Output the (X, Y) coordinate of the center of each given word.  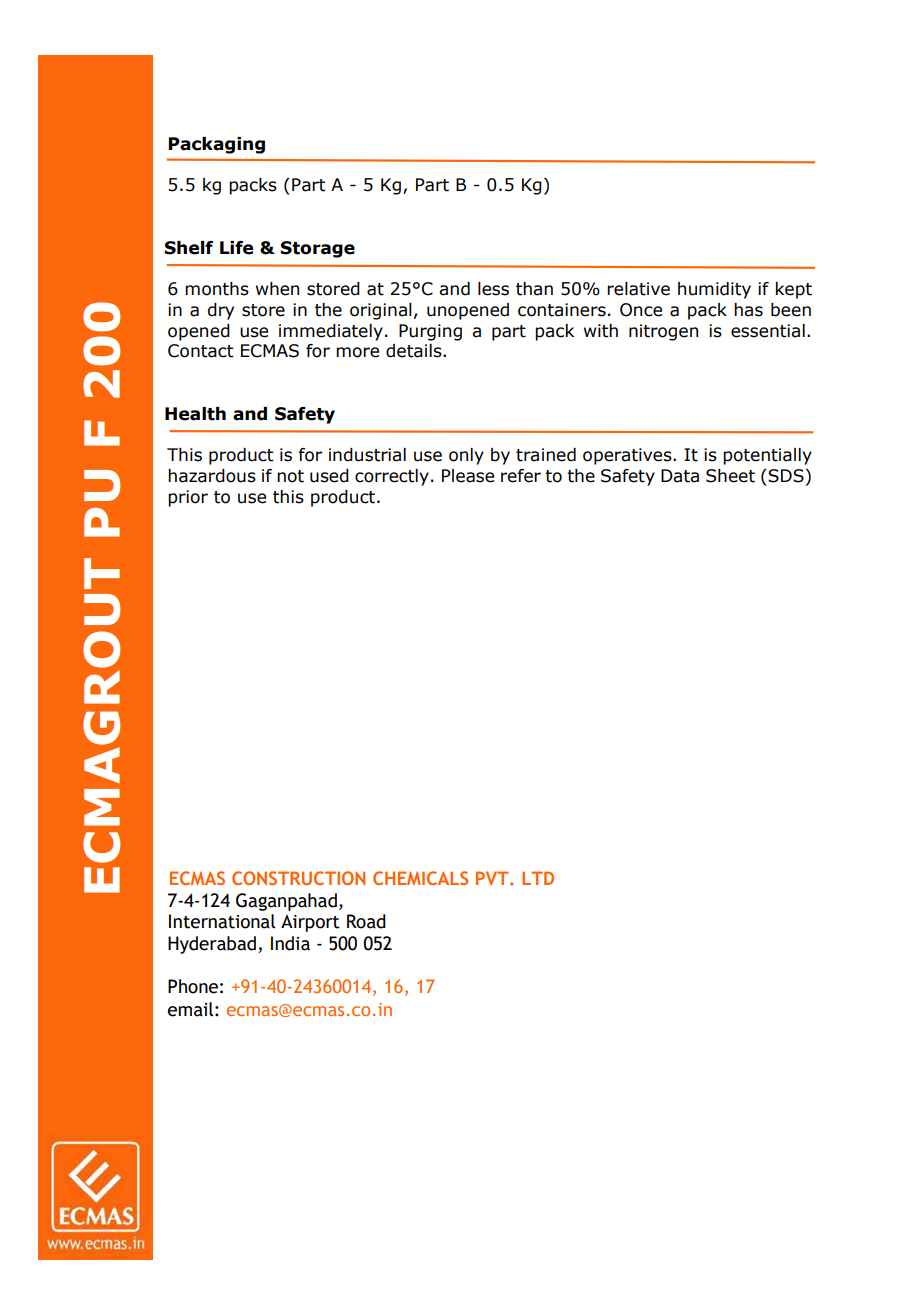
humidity (714, 290)
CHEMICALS (420, 878)
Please (468, 476)
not (290, 476)
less (493, 289)
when (277, 289)
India (290, 943)
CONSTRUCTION (298, 878)
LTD (538, 878)
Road (366, 921)
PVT (493, 878)
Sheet (730, 476)
